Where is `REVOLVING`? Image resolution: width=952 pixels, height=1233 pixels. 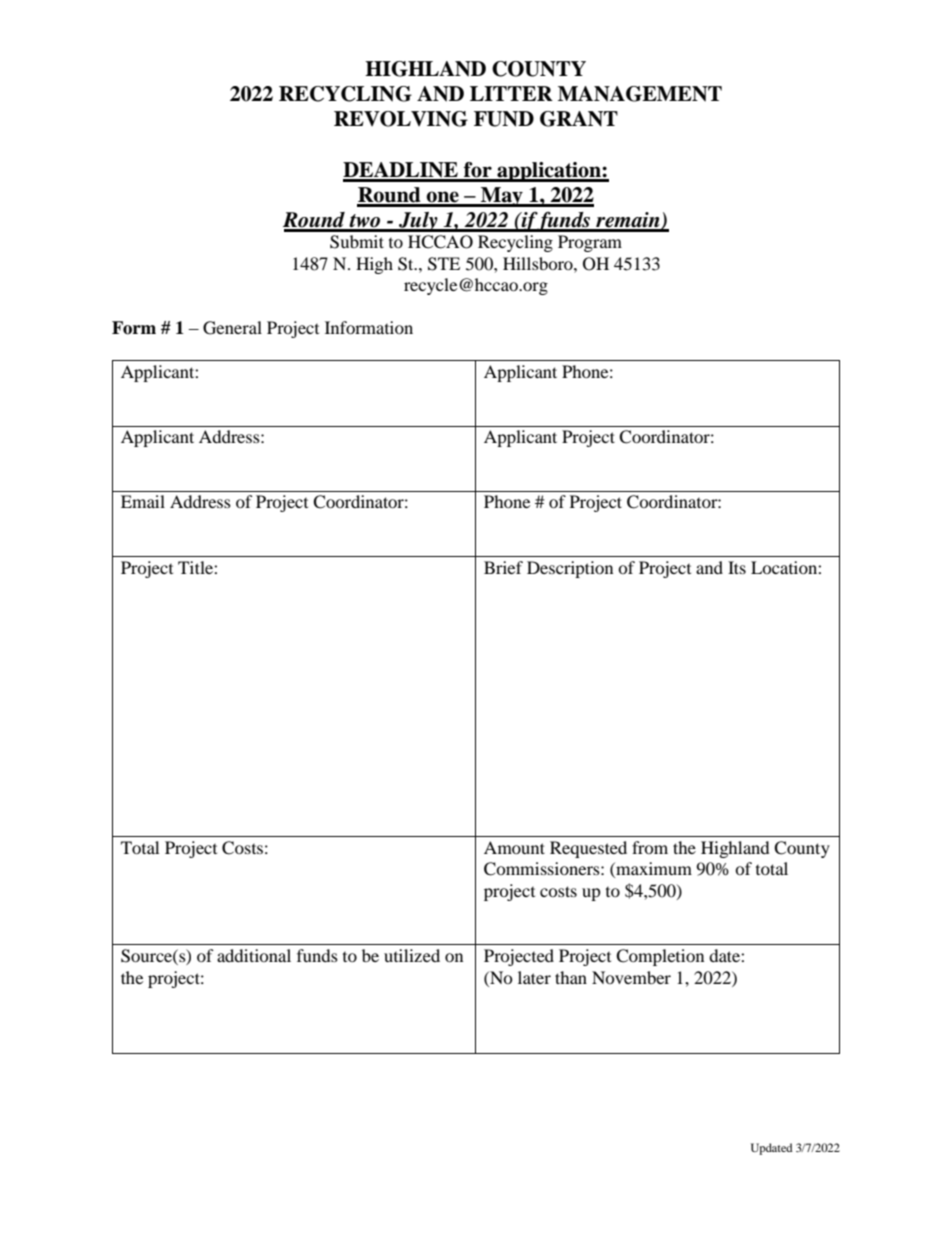 REVOLVING is located at coordinates (401, 119).
